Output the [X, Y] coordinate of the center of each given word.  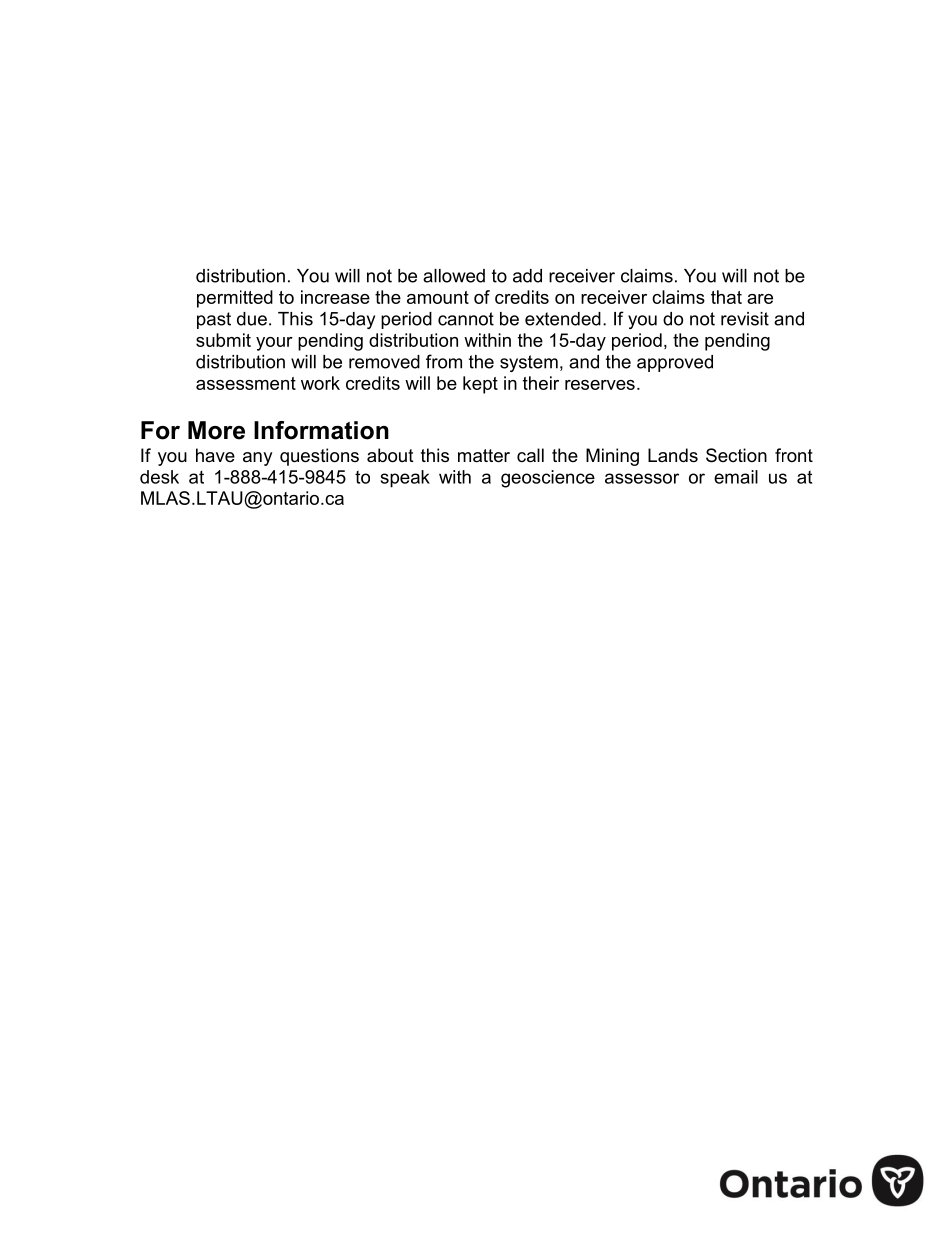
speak [405, 479]
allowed [454, 276]
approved [675, 363]
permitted [235, 299]
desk [159, 477]
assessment [246, 383]
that [726, 297]
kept [480, 385]
